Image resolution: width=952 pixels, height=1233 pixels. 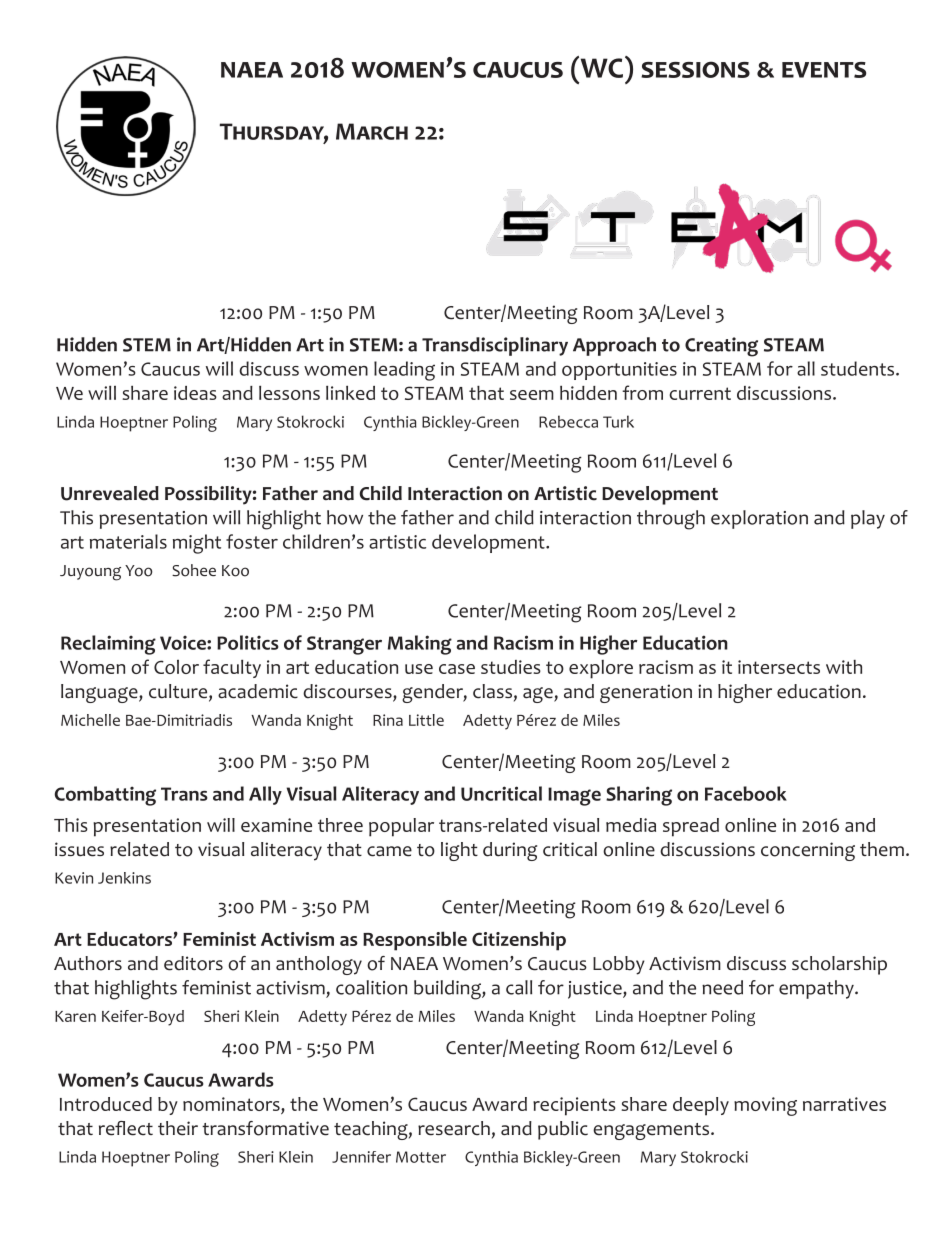 I want to click on Jenkins, so click(x=124, y=878).
